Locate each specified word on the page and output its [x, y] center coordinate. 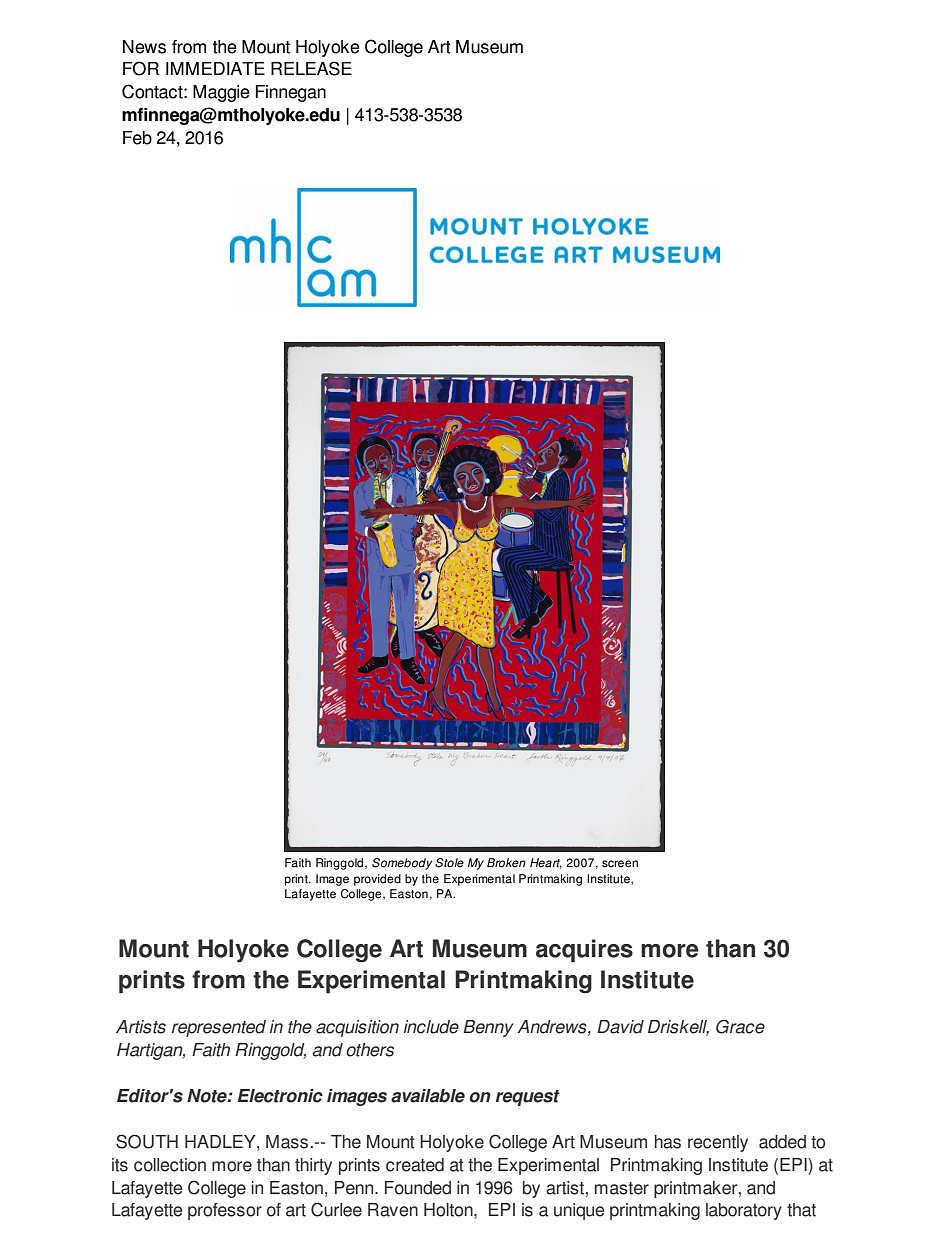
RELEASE [311, 68]
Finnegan [291, 93]
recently [718, 1143]
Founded [418, 1188]
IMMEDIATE [215, 68]
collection [170, 1165]
